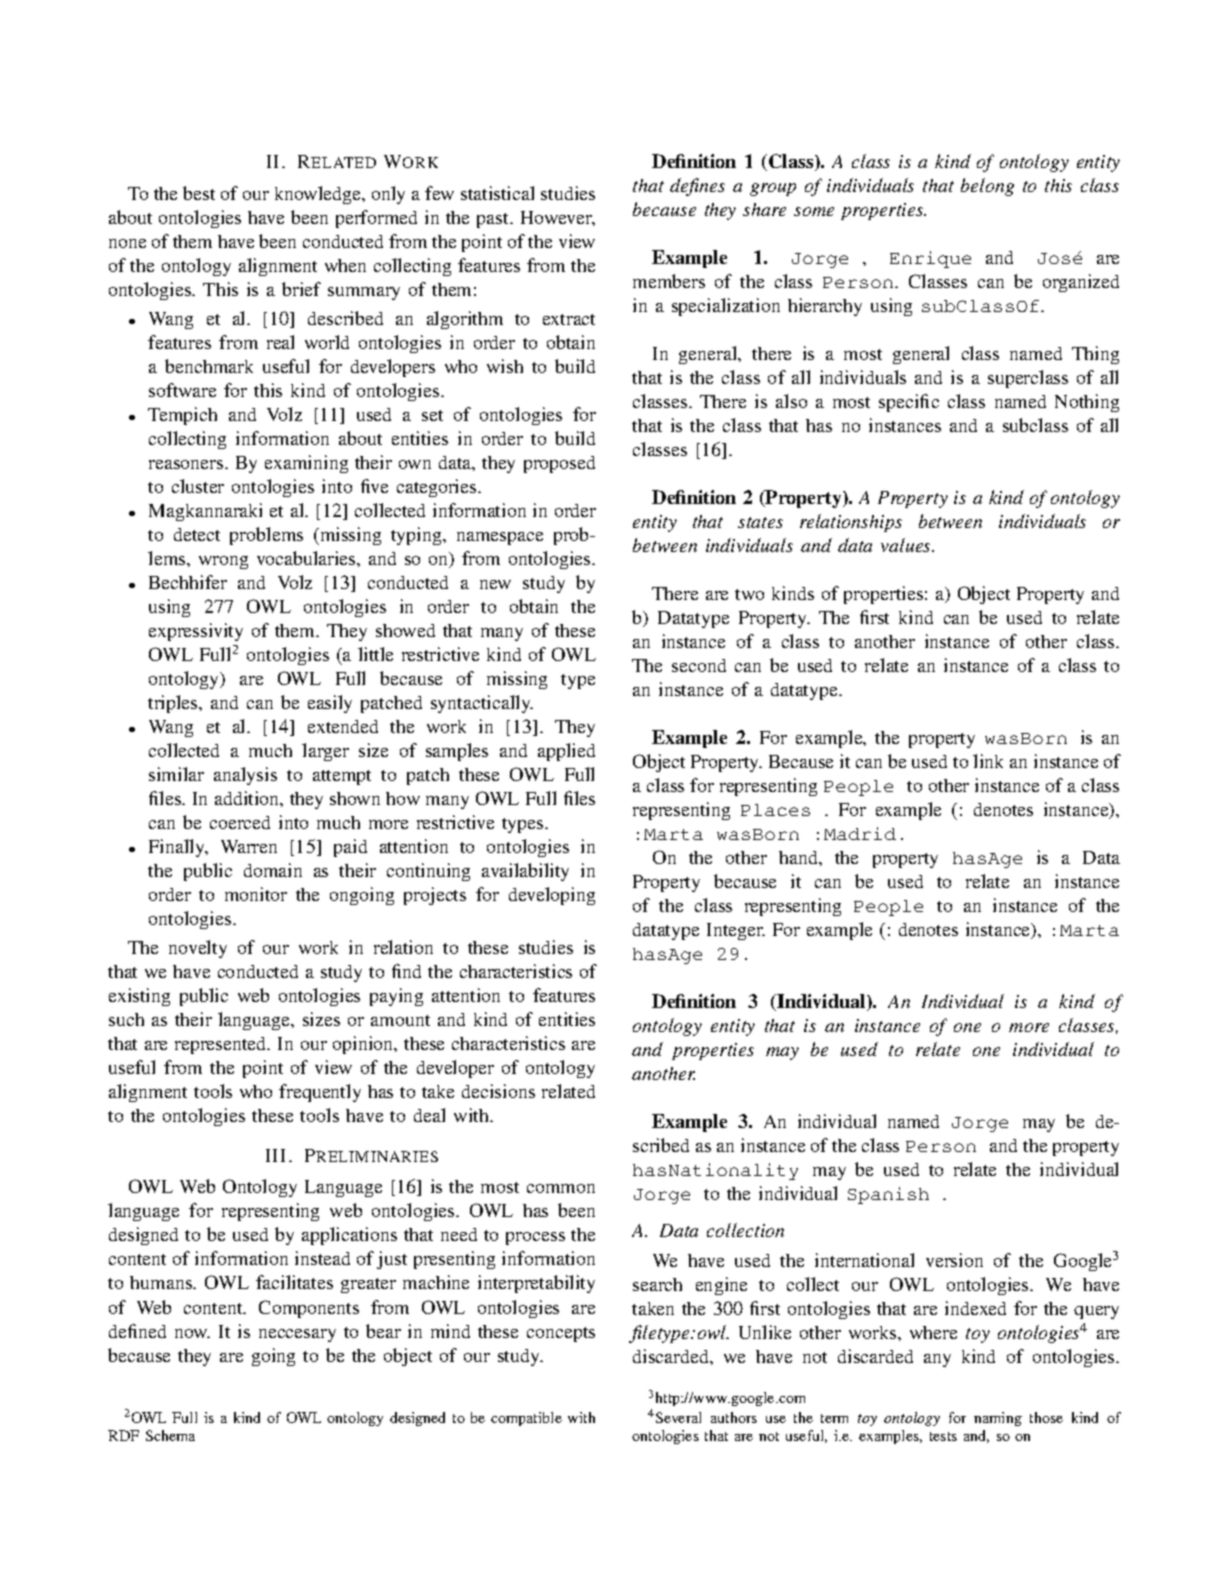 The width and height of the screenshot is (1229, 1591). I want to click on However, so click(558, 218).
